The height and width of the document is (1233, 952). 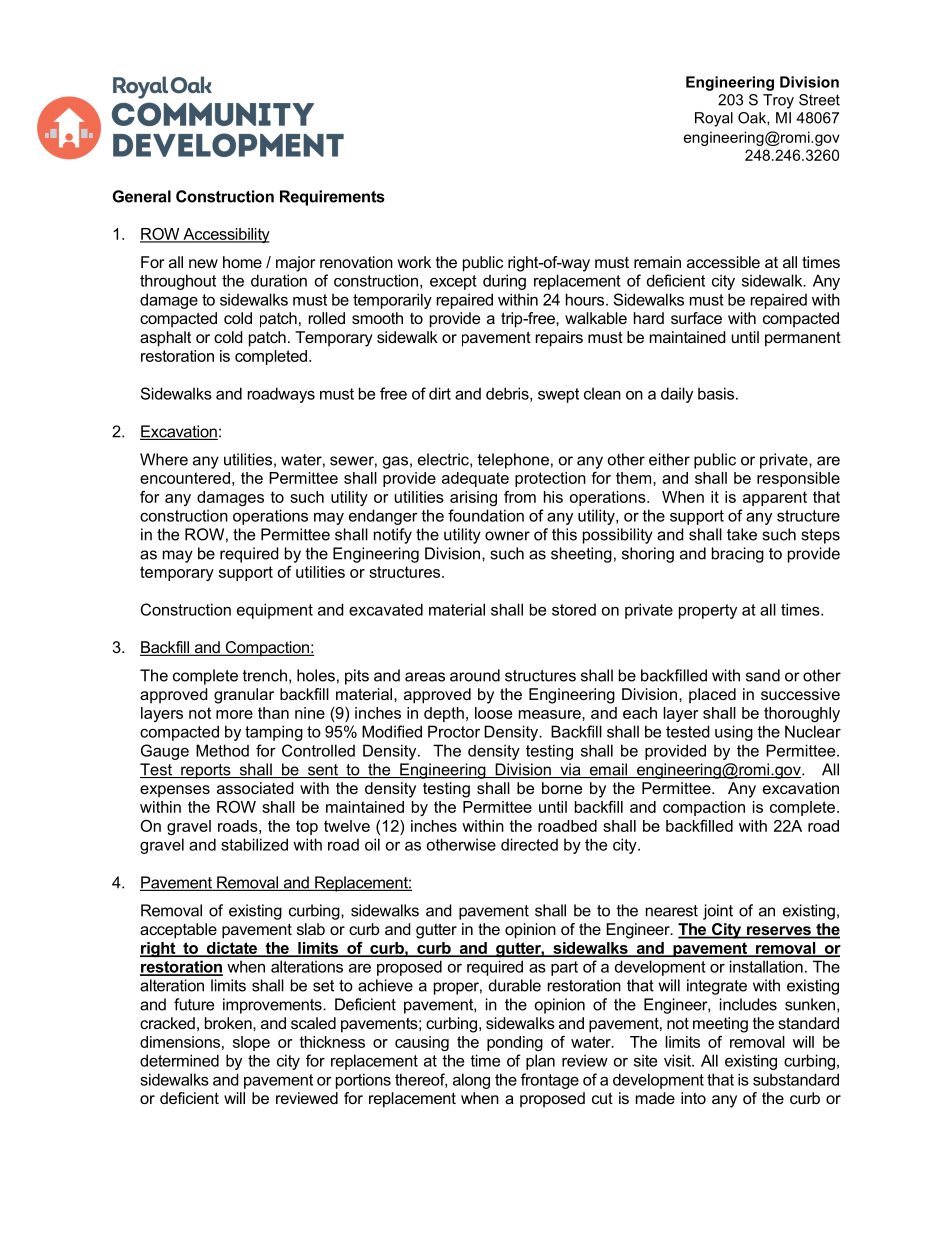 I want to click on slope, so click(x=251, y=1043).
